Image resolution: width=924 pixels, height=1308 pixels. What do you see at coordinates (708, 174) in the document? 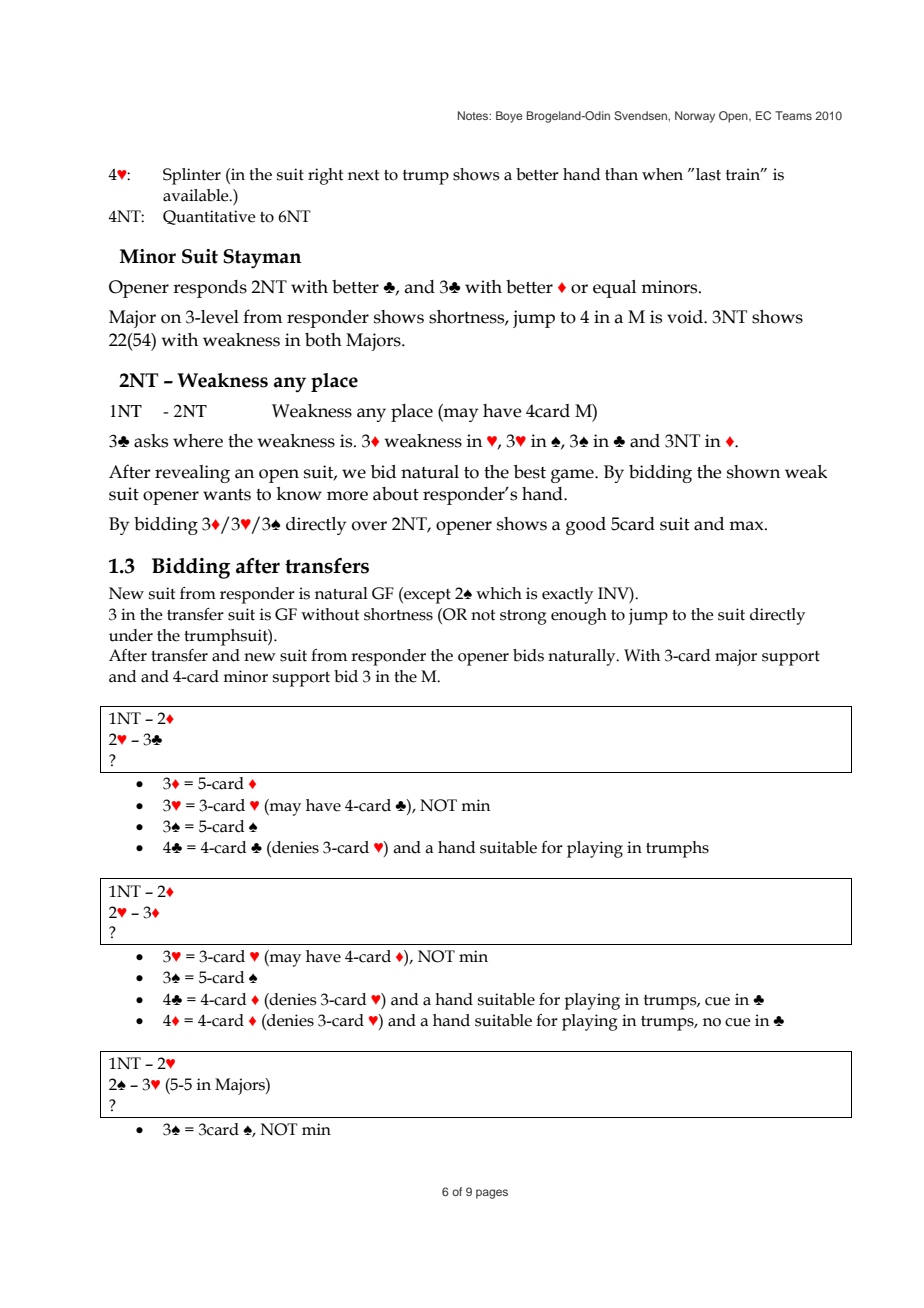
I see `last` at bounding box center [708, 174].
